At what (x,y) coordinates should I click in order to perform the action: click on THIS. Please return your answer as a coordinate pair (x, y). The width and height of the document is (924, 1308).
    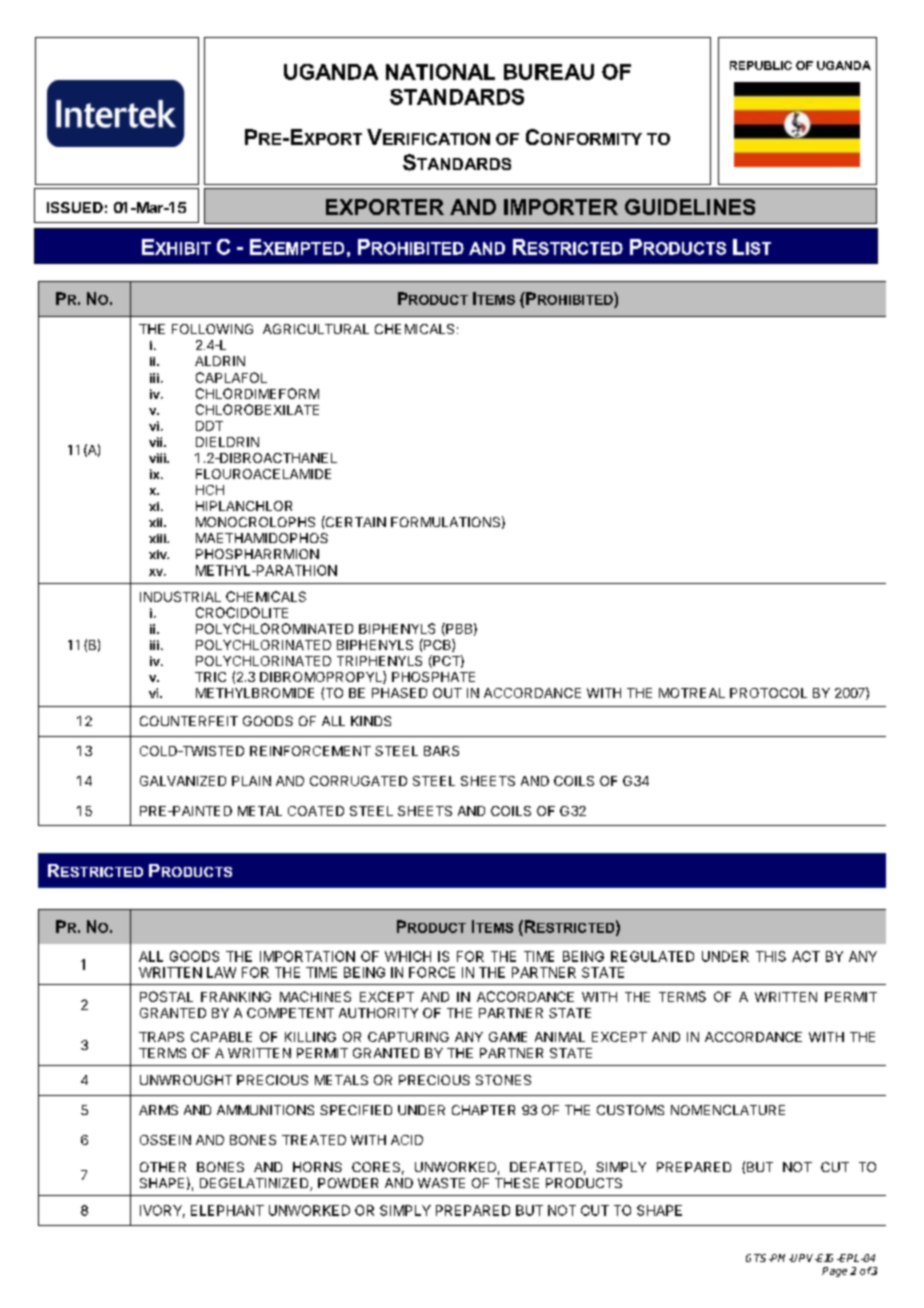
    Looking at the image, I should click on (771, 956).
